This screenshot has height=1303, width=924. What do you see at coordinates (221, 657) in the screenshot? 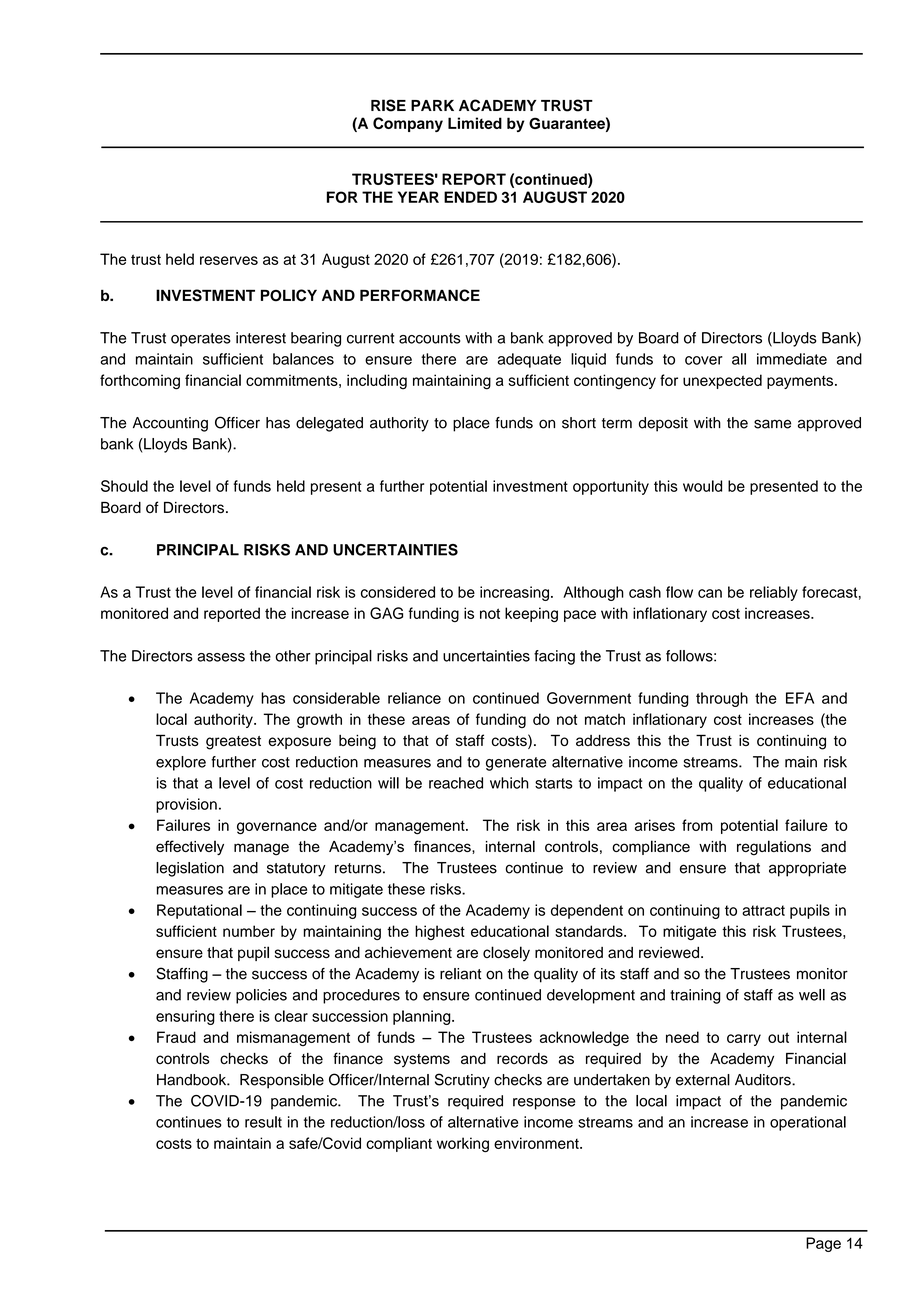
I see `assess` at bounding box center [221, 657].
